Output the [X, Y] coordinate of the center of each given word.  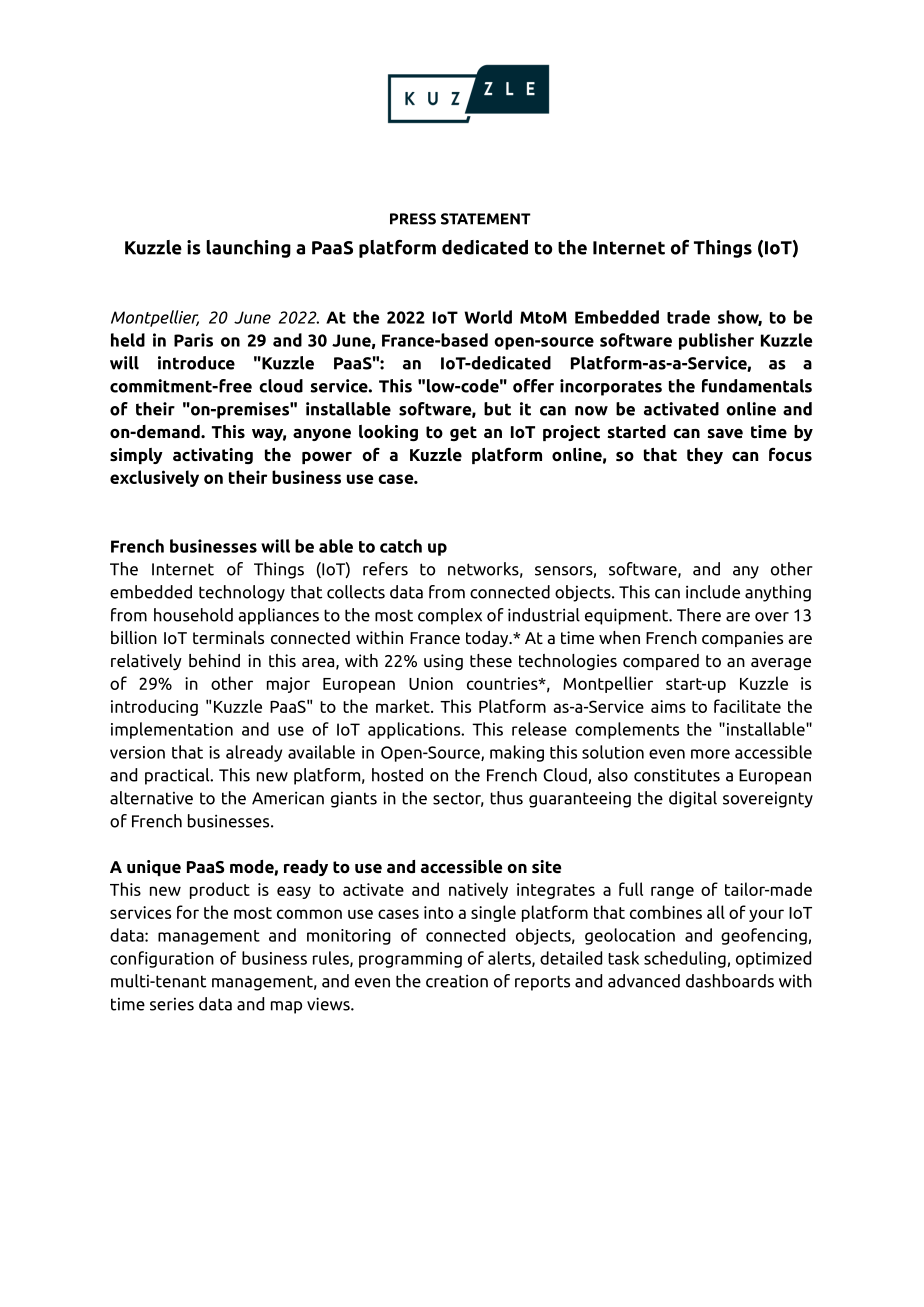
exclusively [154, 478]
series [172, 1004]
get [463, 433]
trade [688, 317]
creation [457, 981]
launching [248, 249]
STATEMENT [486, 219]
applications [415, 730]
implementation [172, 730]
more [710, 754]
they [705, 456]
